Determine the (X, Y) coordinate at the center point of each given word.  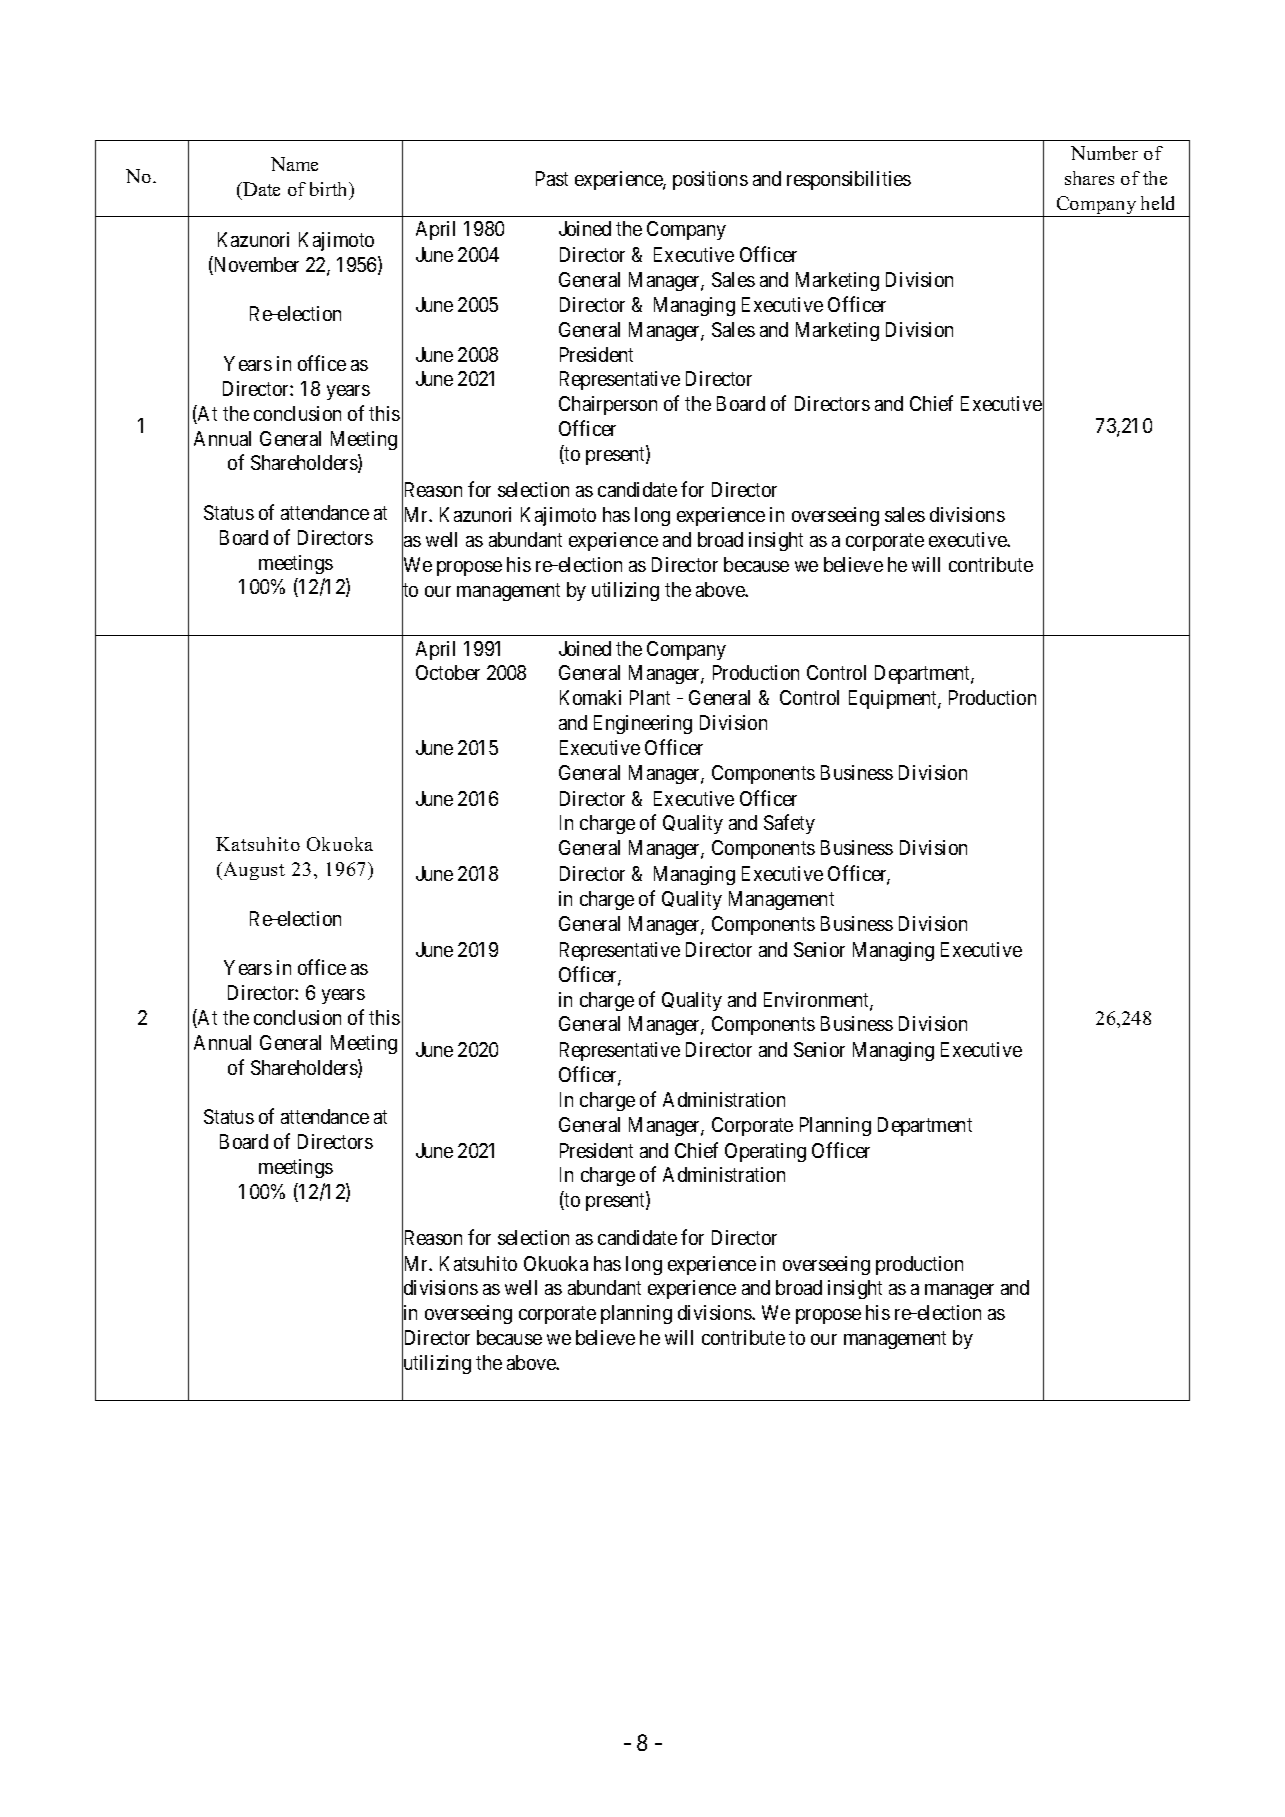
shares (1089, 178)
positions (710, 180)
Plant (650, 697)
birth (330, 190)
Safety (789, 824)
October (448, 672)
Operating (765, 1152)
